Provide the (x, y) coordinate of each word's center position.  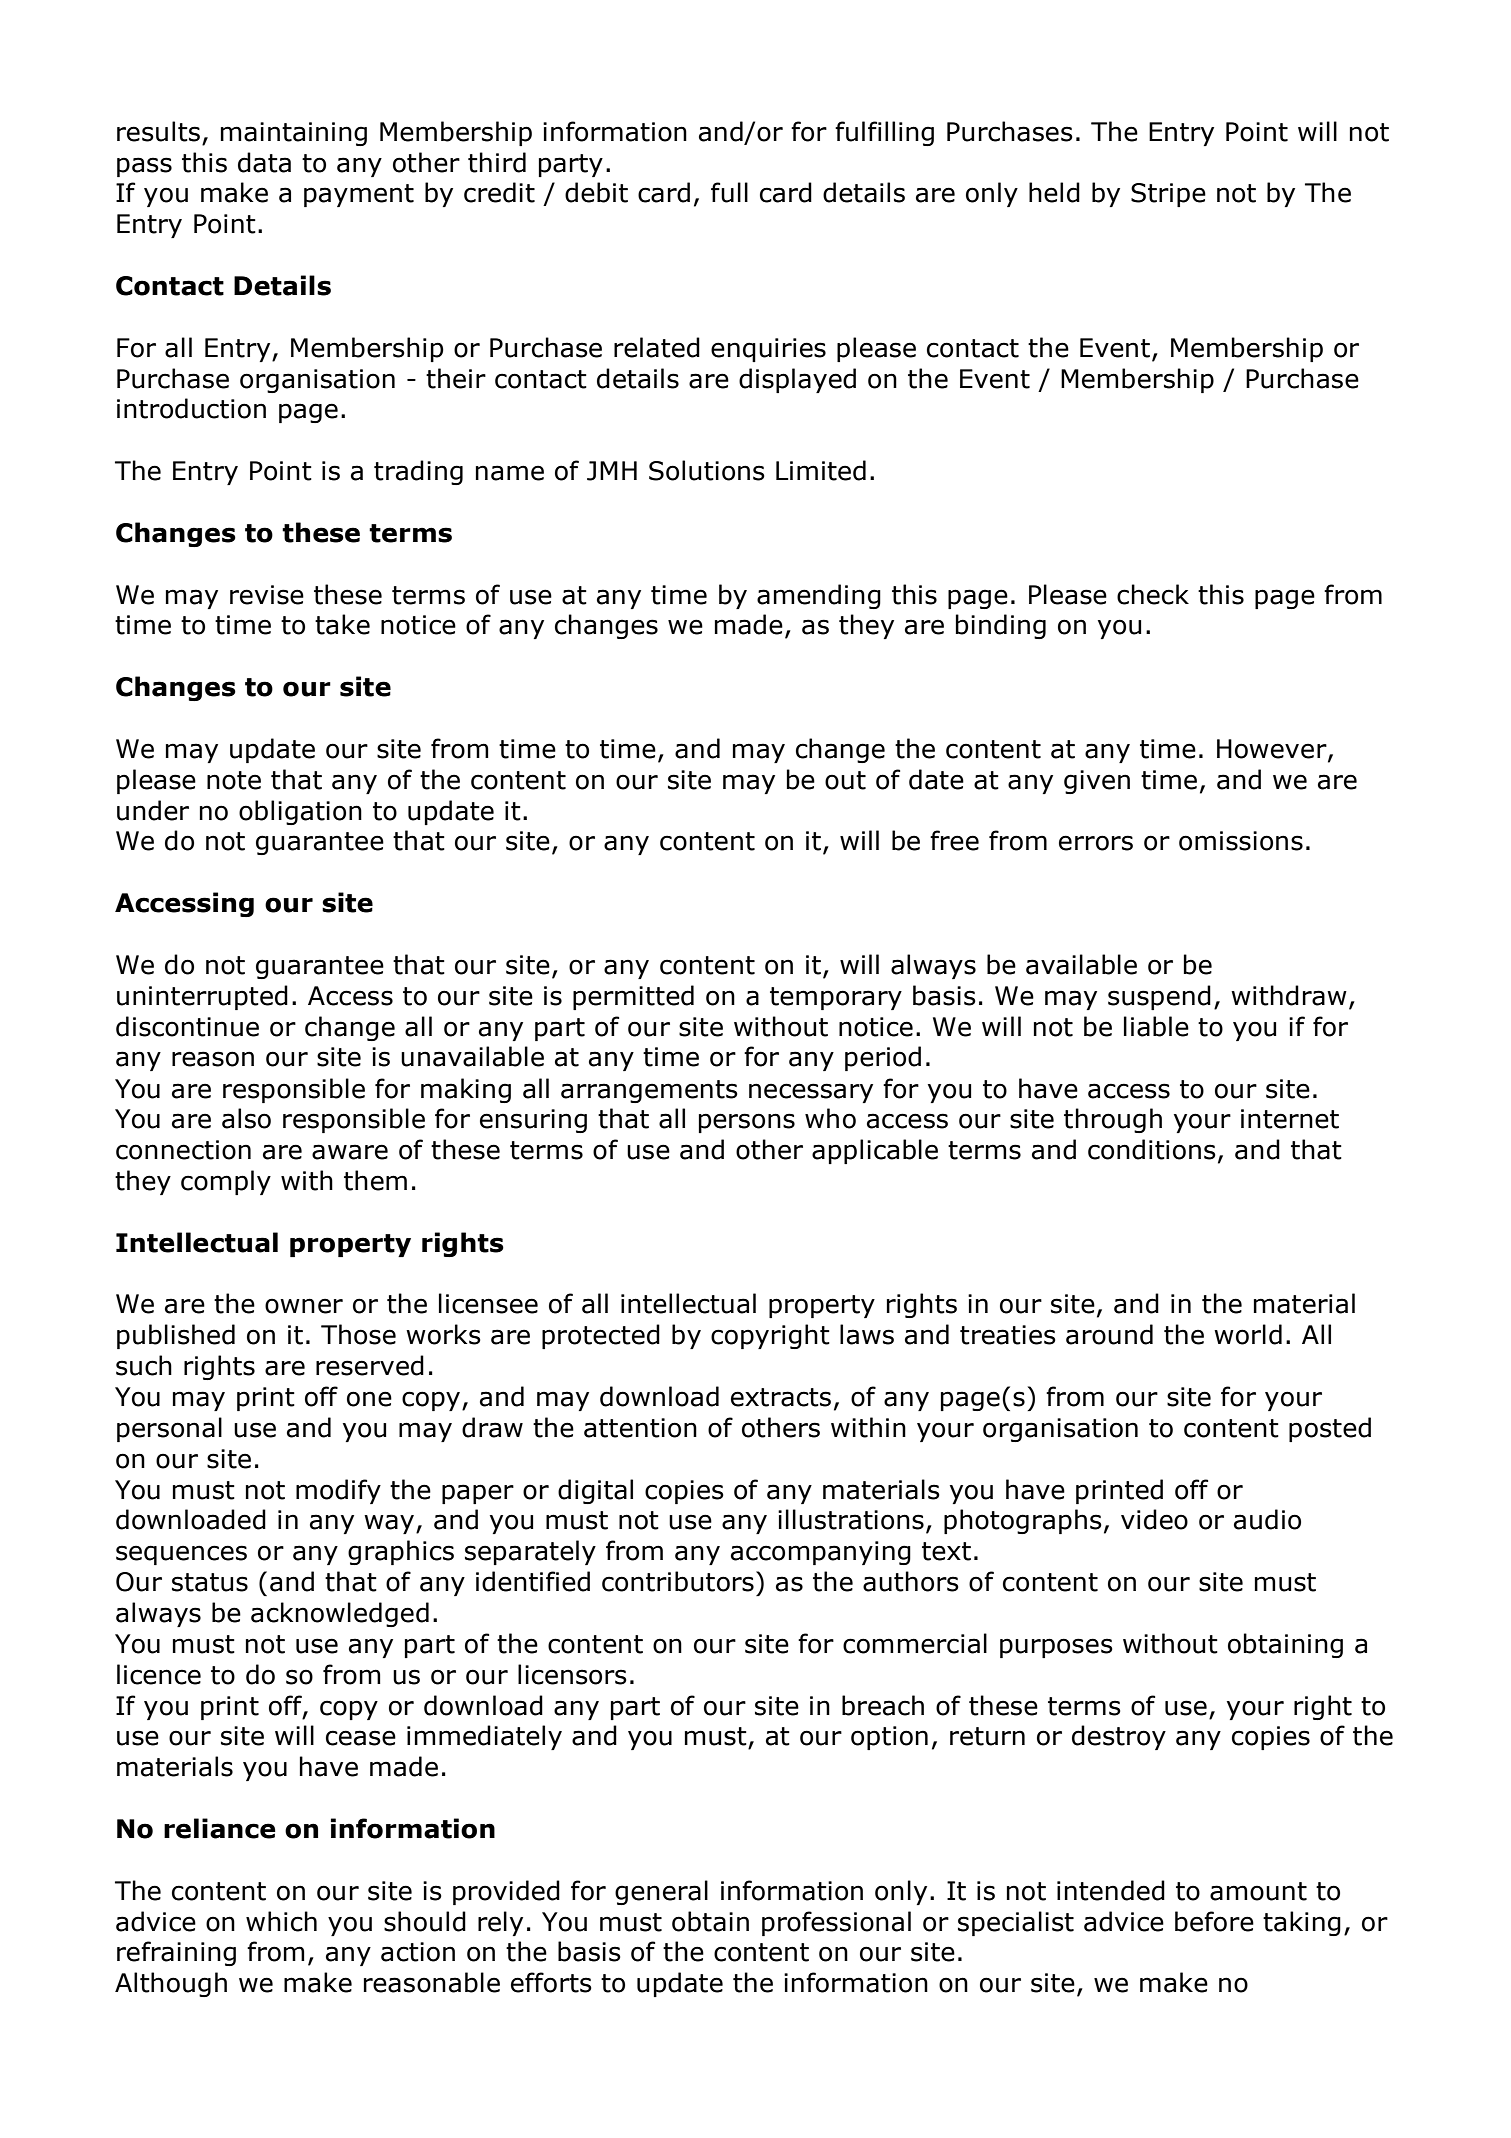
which (281, 1921)
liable (1156, 1026)
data (264, 162)
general (661, 1892)
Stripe (1168, 195)
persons (747, 1123)
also (246, 1118)
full (729, 192)
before (1214, 1921)
